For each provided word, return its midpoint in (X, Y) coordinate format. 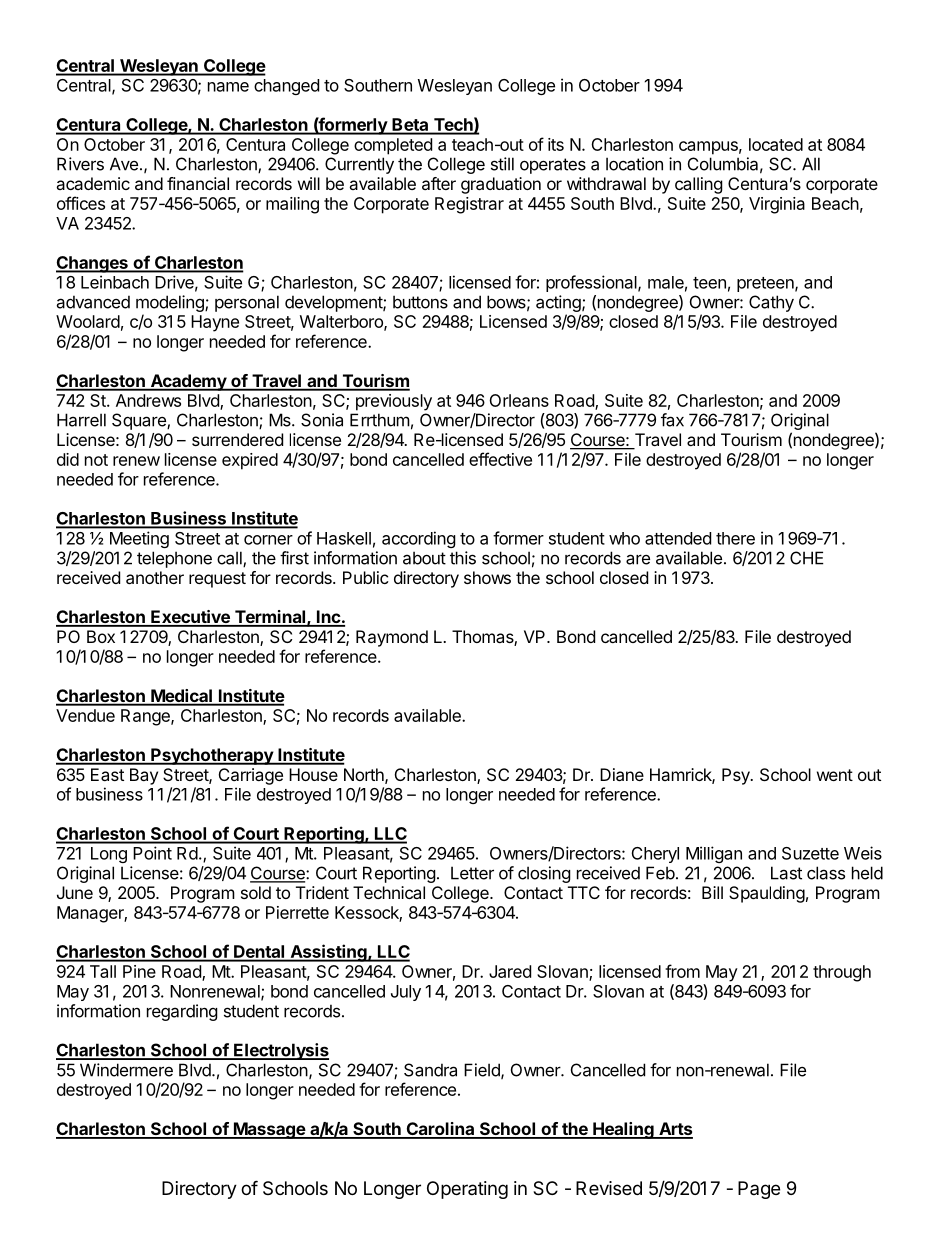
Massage (269, 1130)
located (776, 144)
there (735, 538)
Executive (190, 618)
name (228, 87)
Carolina (440, 1130)
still (502, 164)
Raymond (392, 638)
